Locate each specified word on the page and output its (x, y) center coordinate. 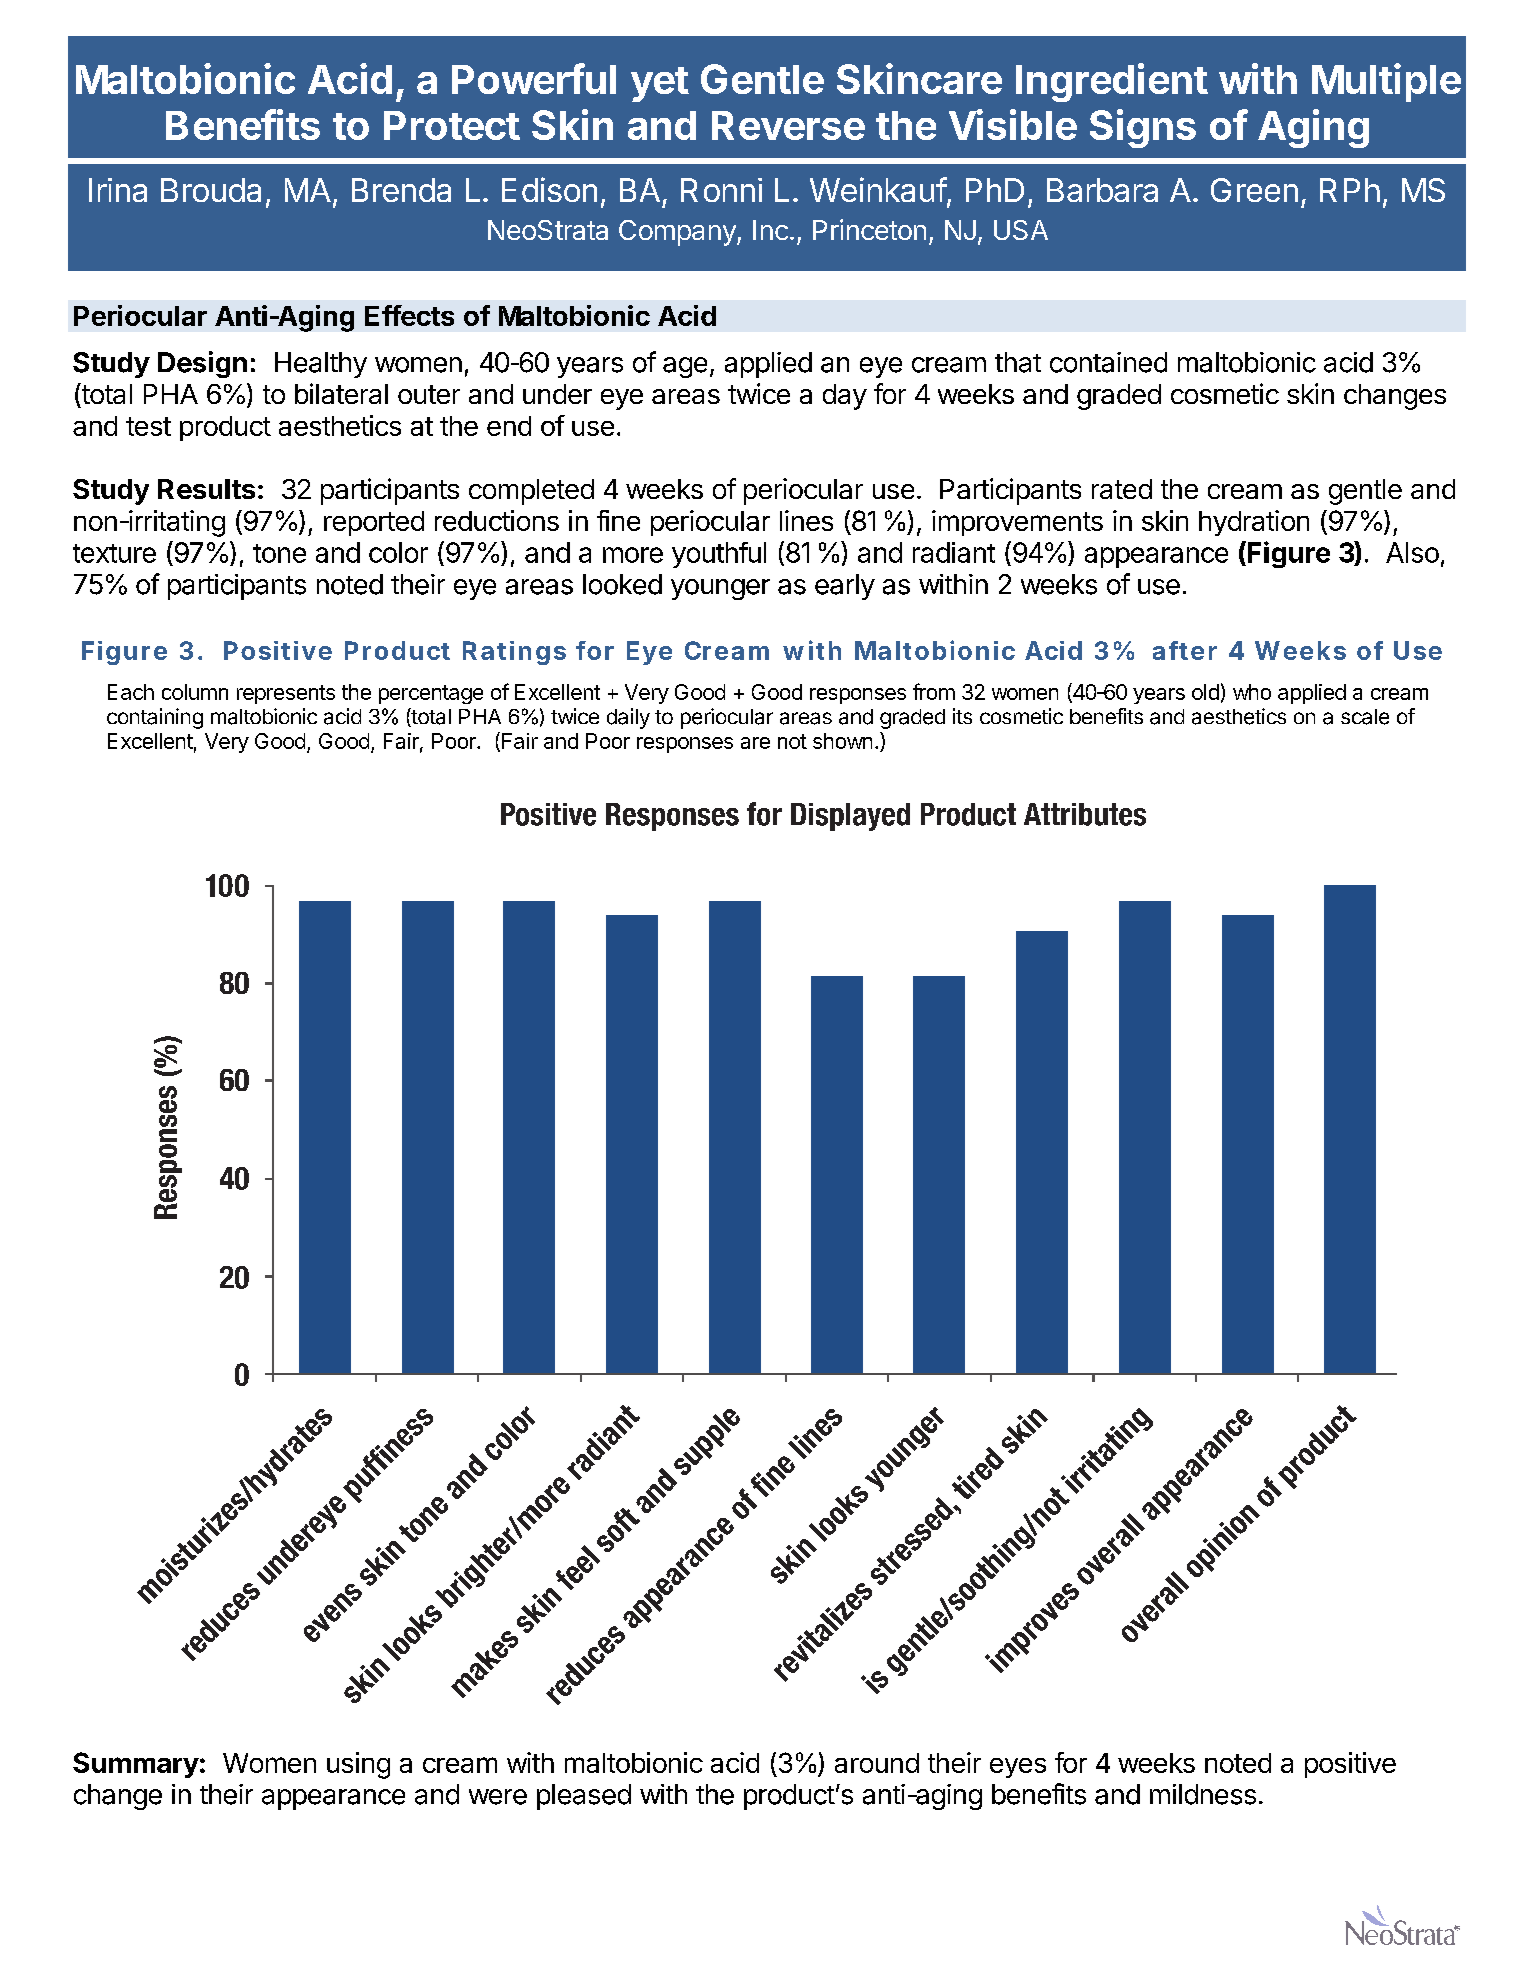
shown (842, 741)
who (1252, 692)
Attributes (1085, 814)
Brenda (401, 190)
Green (1254, 190)
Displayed (850, 817)
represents (286, 694)
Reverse (788, 125)
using (358, 1765)
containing (155, 718)
